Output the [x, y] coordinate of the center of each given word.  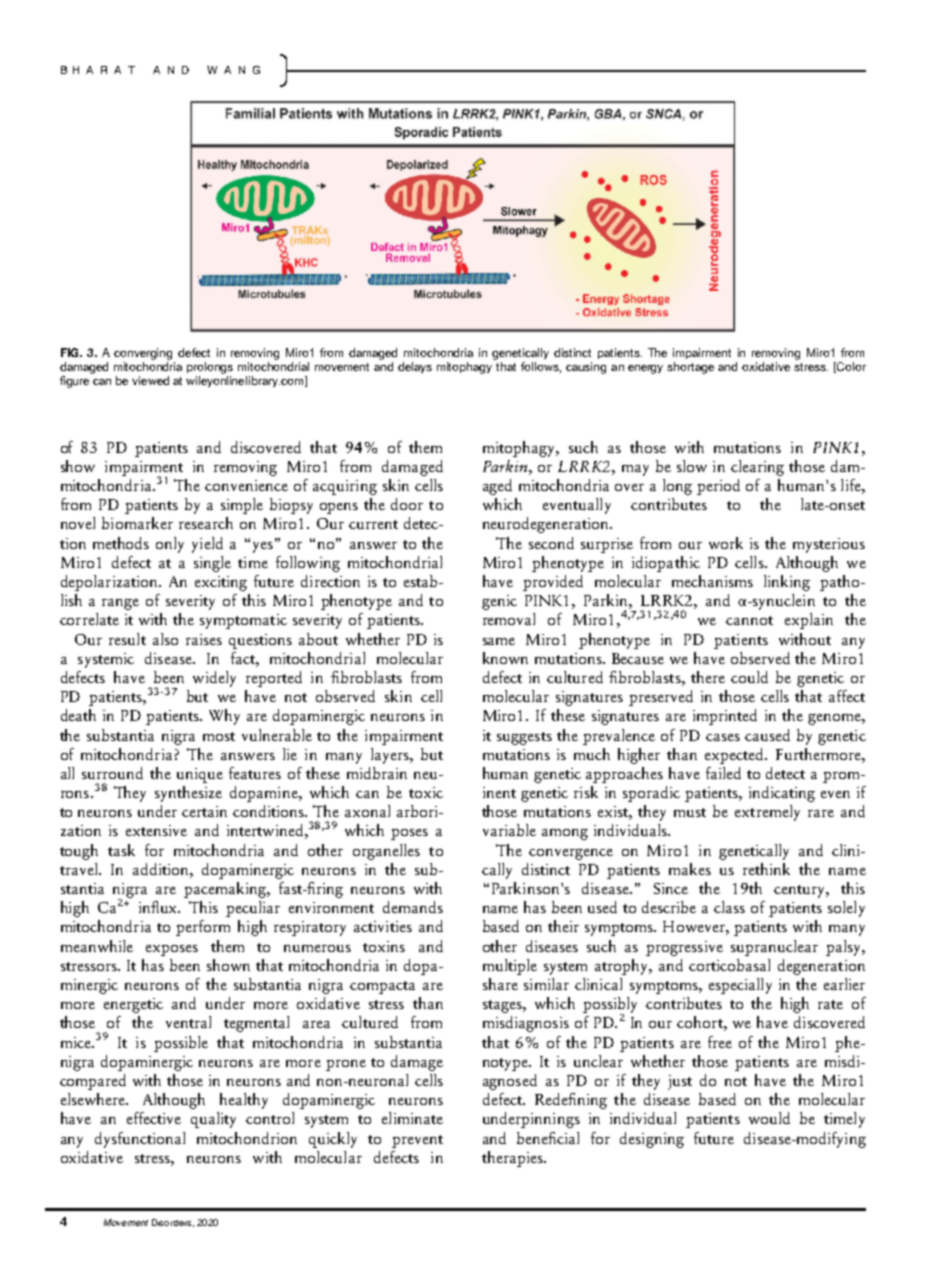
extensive [156, 830]
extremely [767, 813]
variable [509, 830]
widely [214, 679]
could [749, 677]
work [726, 543]
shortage [690, 368]
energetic [133, 1005]
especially [740, 986]
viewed [150, 380]
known [505, 658]
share [500, 984]
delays [415, 367]
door [407, 504]
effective [154, 1118]
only [170, 545]
